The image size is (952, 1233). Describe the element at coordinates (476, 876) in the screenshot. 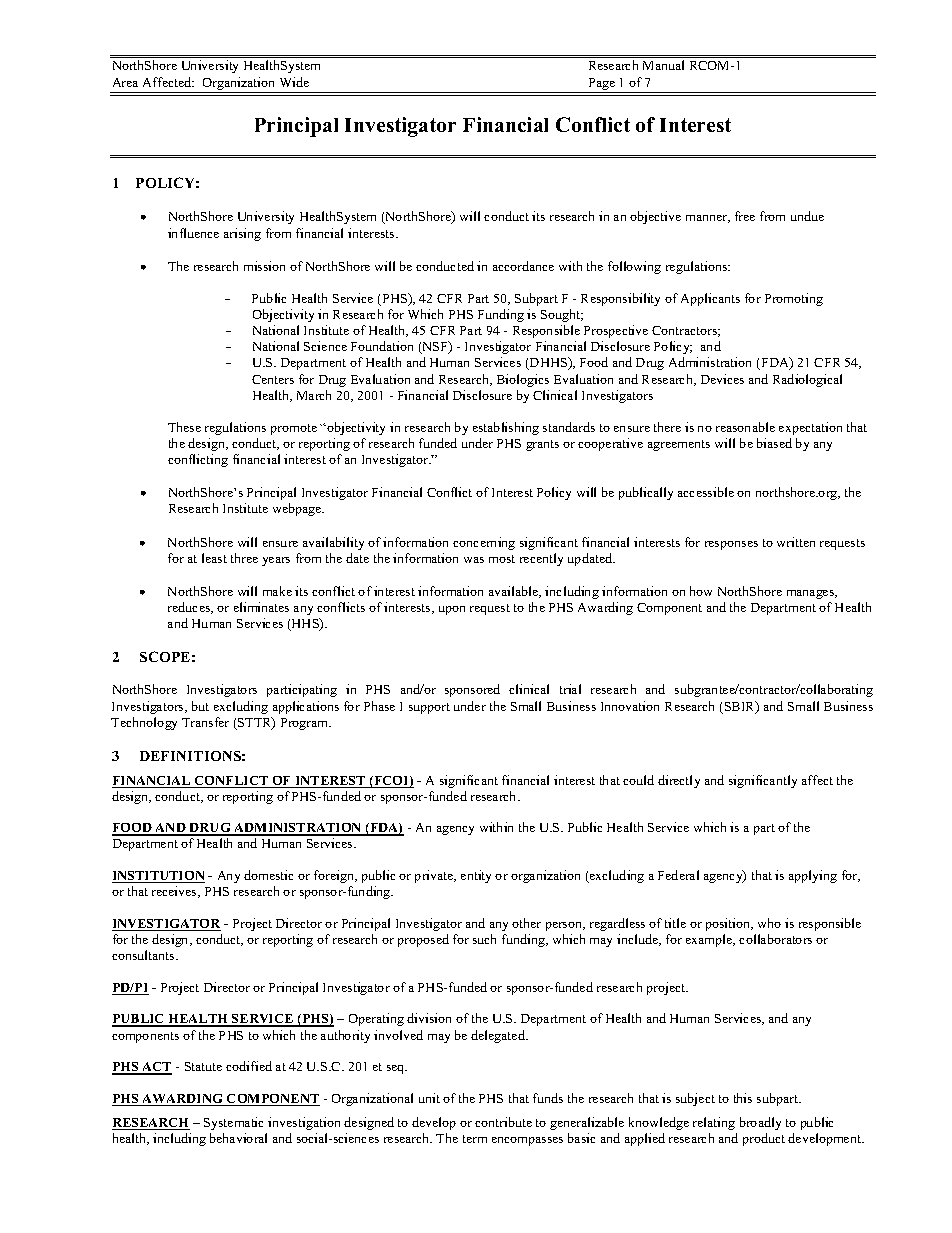

I see `entity` at that location.
